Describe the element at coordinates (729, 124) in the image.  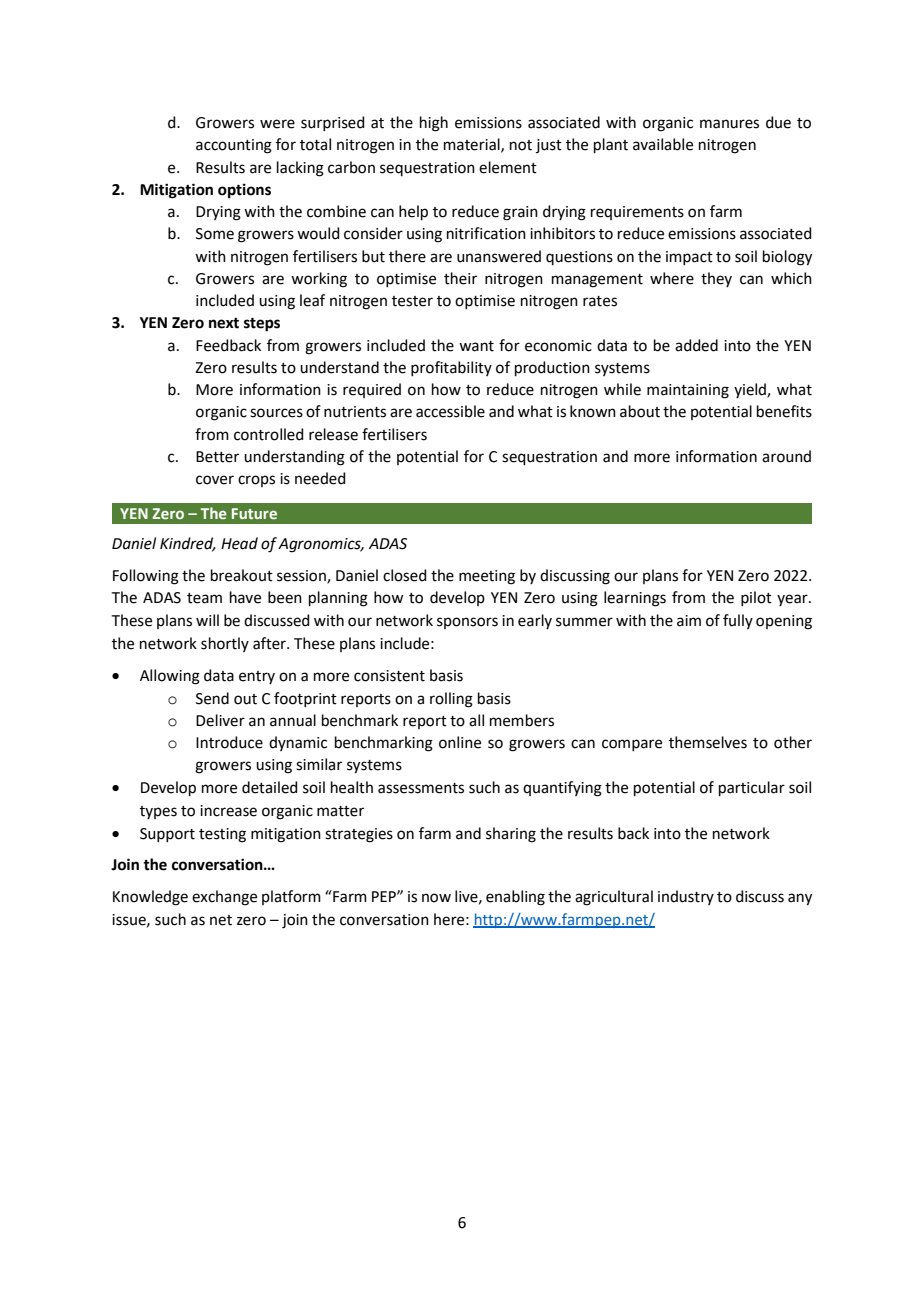
I see `manures` at that location.
